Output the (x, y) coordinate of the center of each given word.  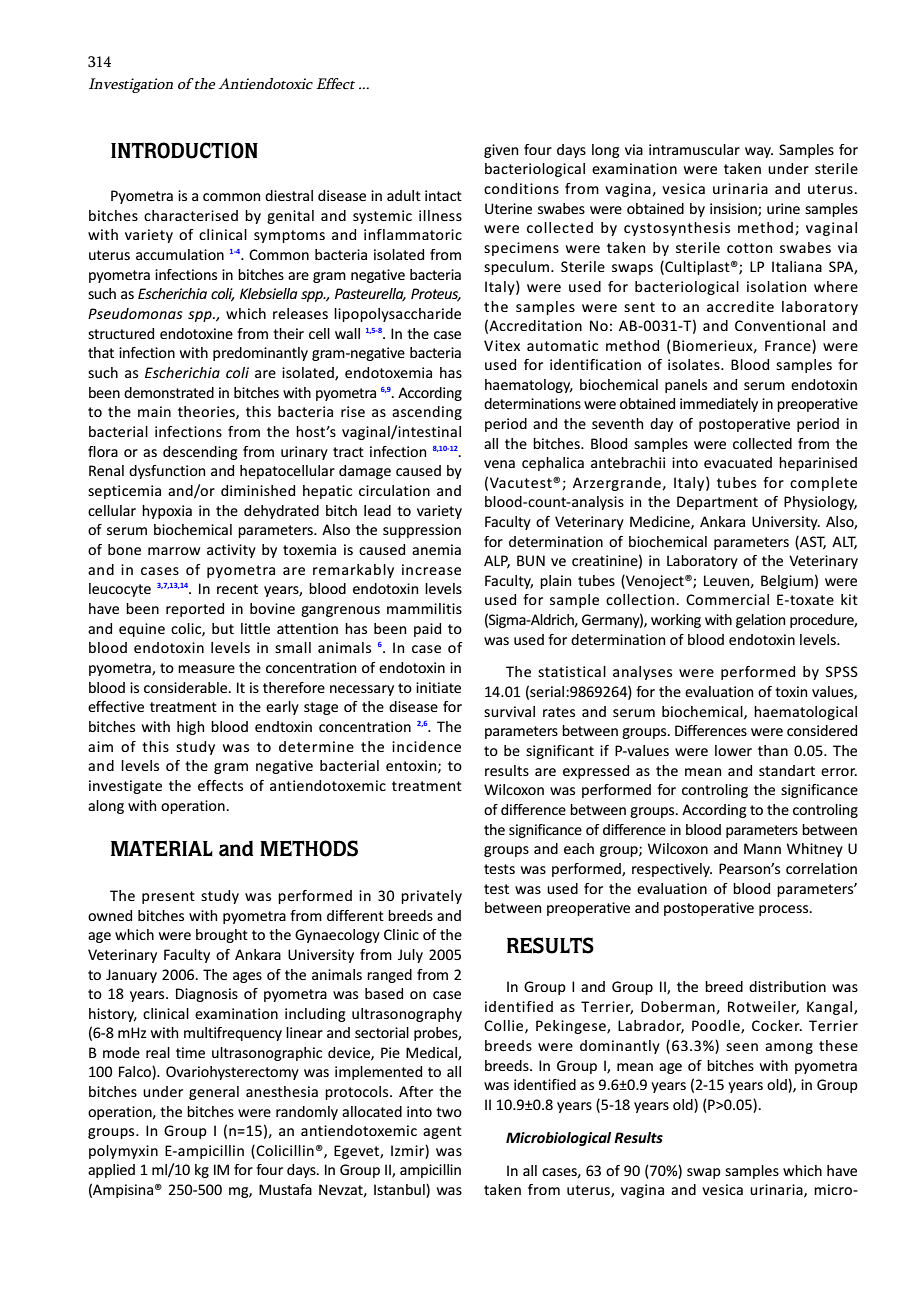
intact (443, 195)
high (190, 728)
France (789, 345)
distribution (787, 986)
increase (431, 569)
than (773, 750)
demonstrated (169, 392)
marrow (174, 551)
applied (111, 1171)
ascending (427, 413)
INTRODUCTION (184, 150)
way (759, 152)
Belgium (787, 582)
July (410, 956)
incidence (426, 746)
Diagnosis (207, 995)
